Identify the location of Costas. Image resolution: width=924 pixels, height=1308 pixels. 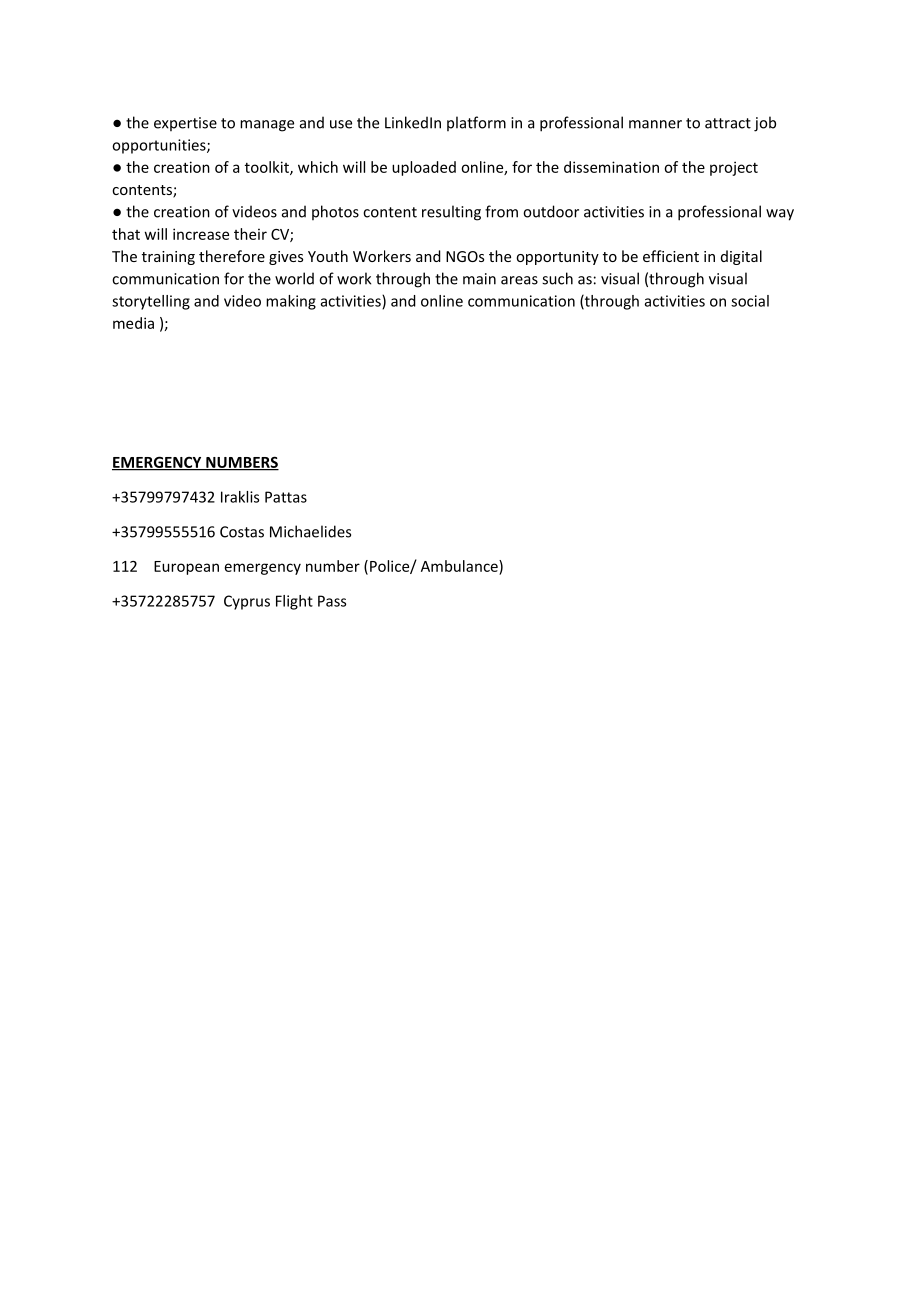
(242, 532).
